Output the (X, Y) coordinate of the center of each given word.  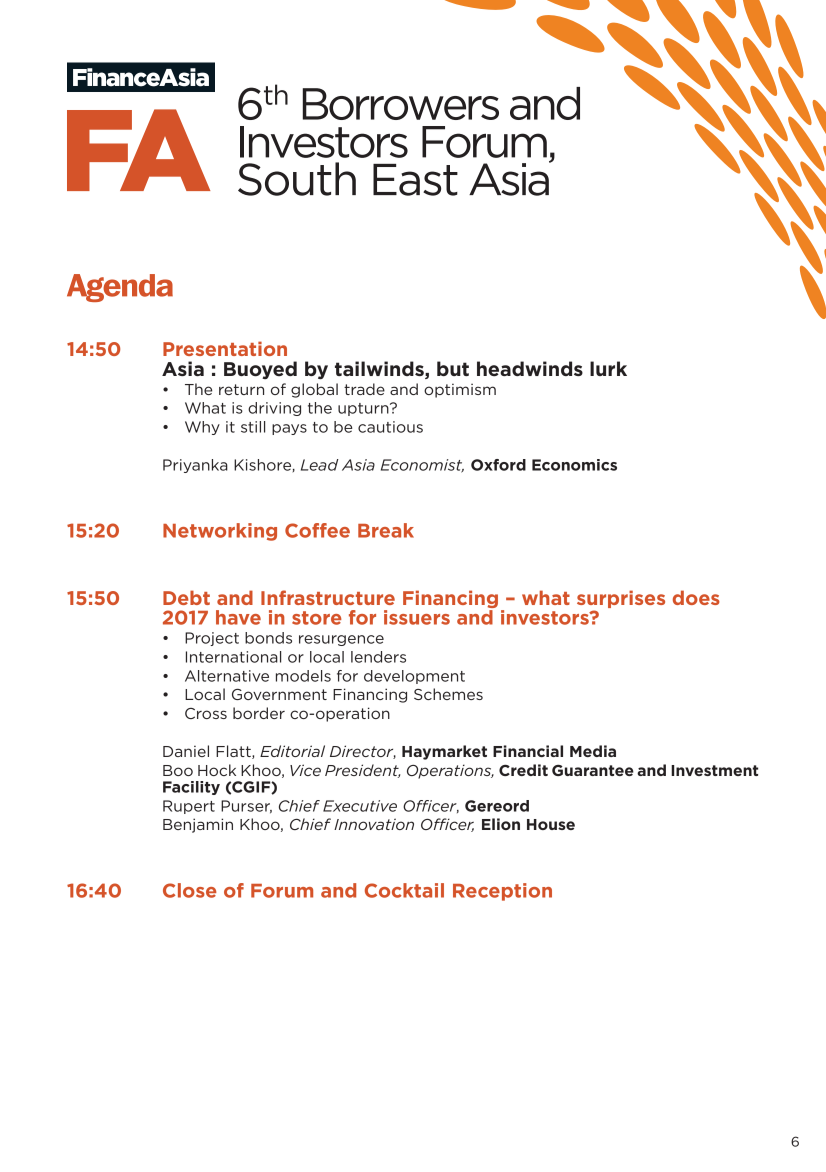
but (453, 368)
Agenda (120, 288)
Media (593, 751)
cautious (390, 427)
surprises (621, 600)
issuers (417, 617)
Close (190, 890)
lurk (608, 368)
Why (202, 428)
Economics (574, 465)
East (415, 180)
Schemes (448, 694)
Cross (206, 713)
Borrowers (400, 104)
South (297, 179)
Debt (186, 597)
